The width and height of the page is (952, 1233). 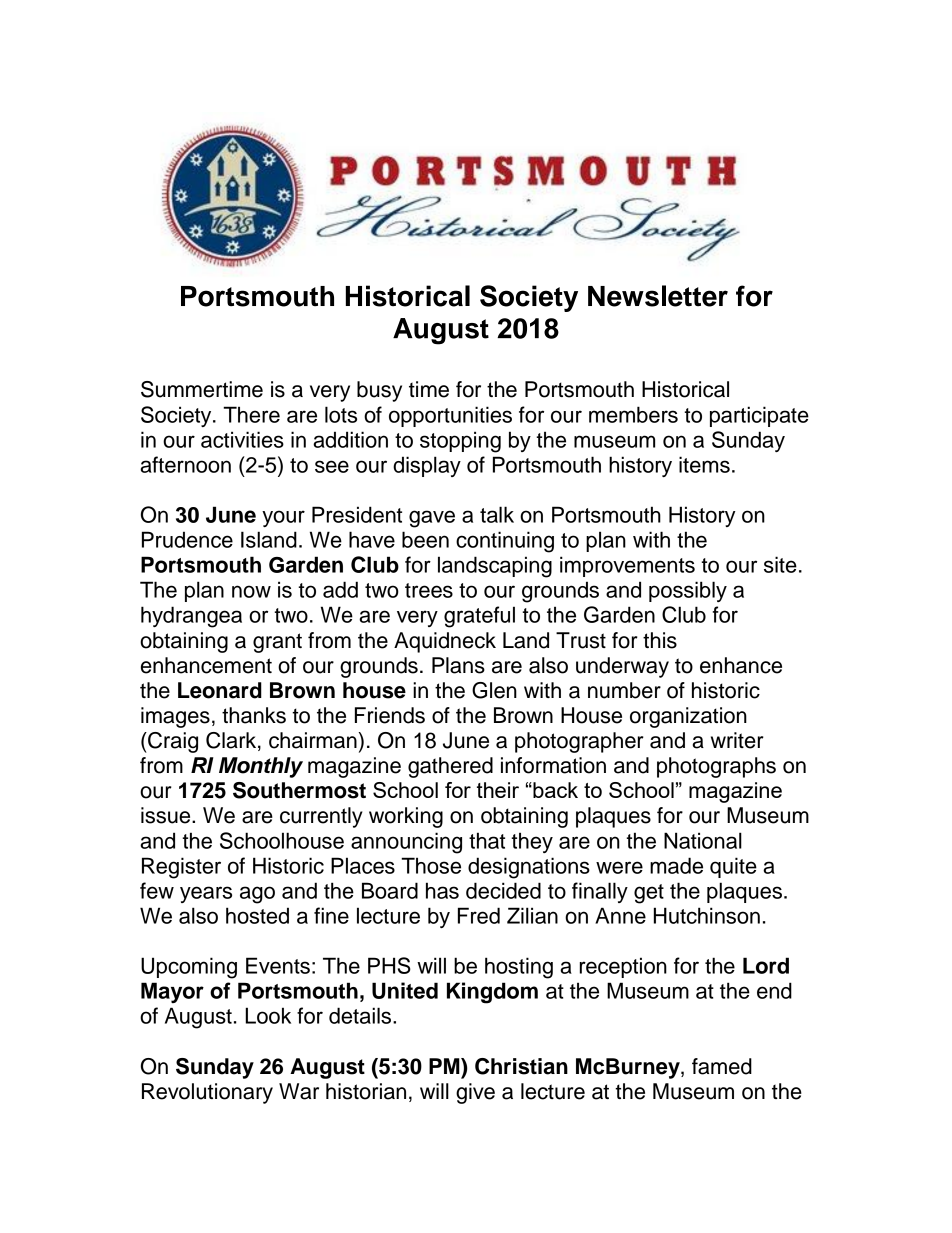 What do you see at coordinates (658, 296) in the page?
I see `Newsletter` at bounding box center [658, 296].
